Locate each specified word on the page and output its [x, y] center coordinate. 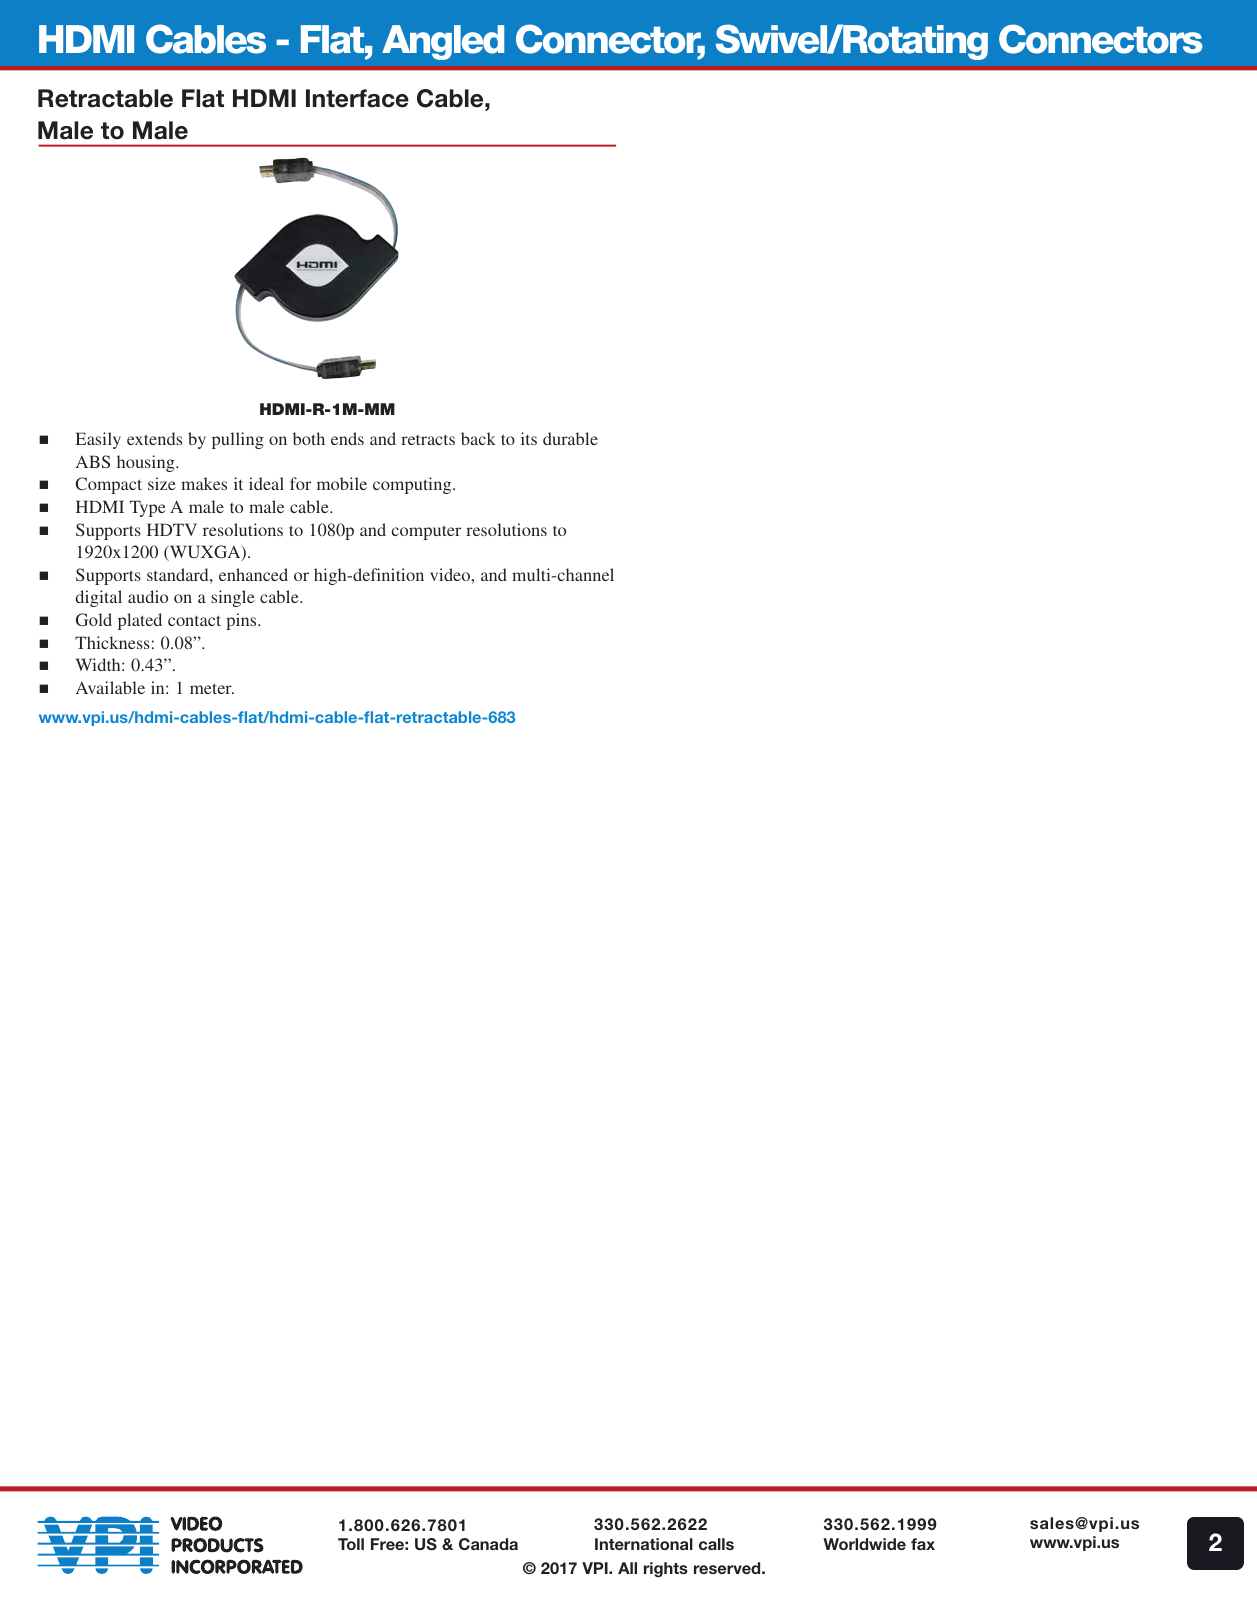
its [529, 438]
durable [570, 438]
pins [242, 621]
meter [212, 688]
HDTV [172, 529]
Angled [443, 42]
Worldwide [864, 1544]
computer [426, 532]
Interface [357, 98]
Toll [351, 1544]
